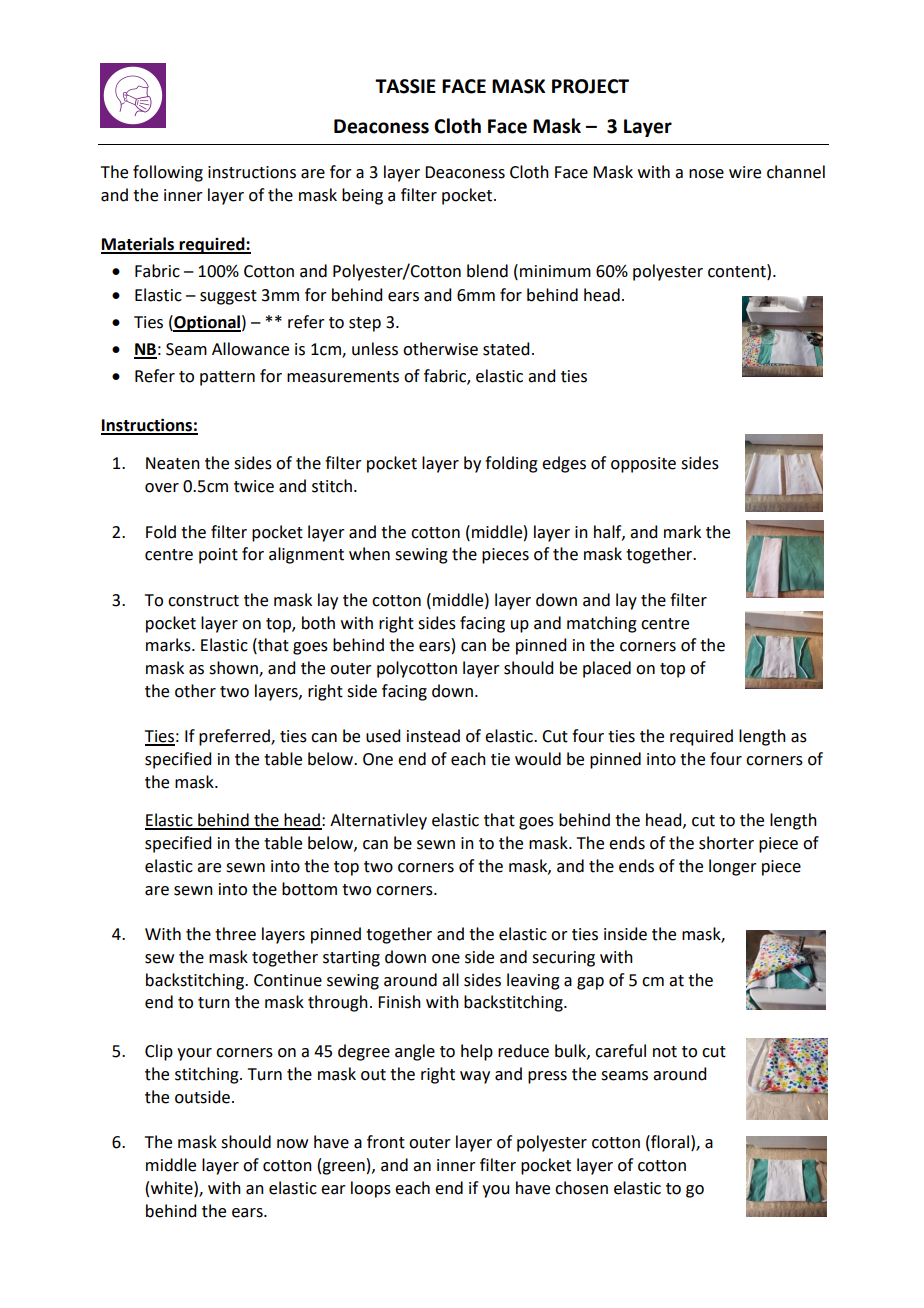 This screenshot has height=1308, width=924. What do you see at coordinates (733, 867) in the screenshot?
I see `longer` at bounding box center [733, 867].
